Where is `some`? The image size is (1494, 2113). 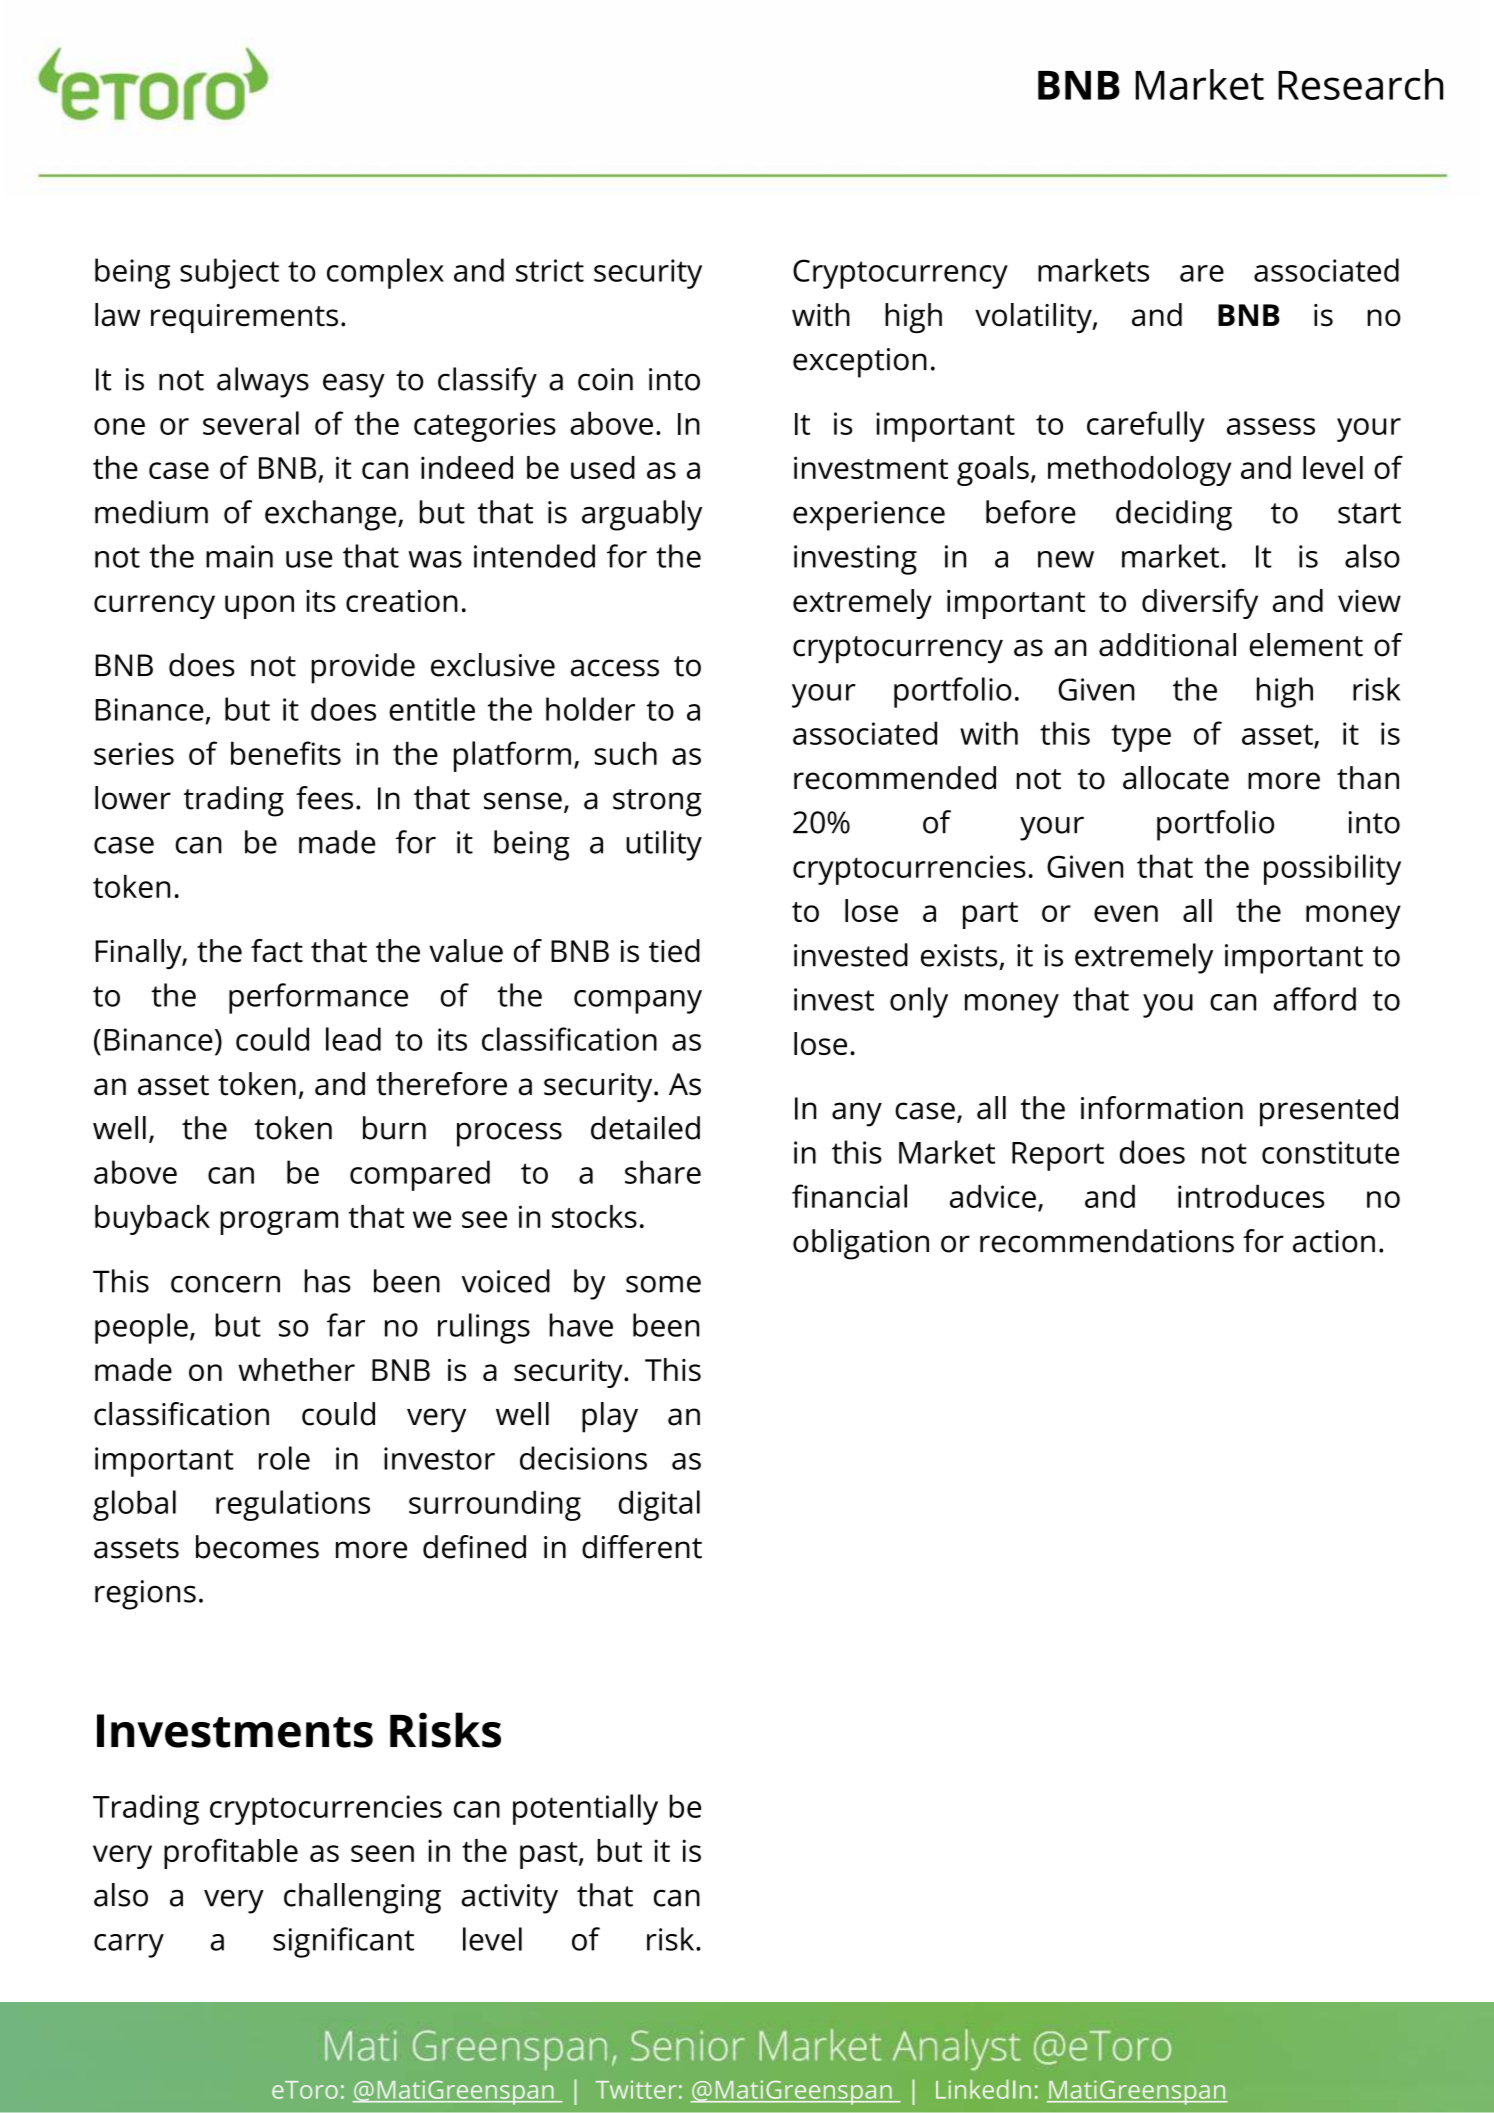
some is located at coordinates (663, 1284).
